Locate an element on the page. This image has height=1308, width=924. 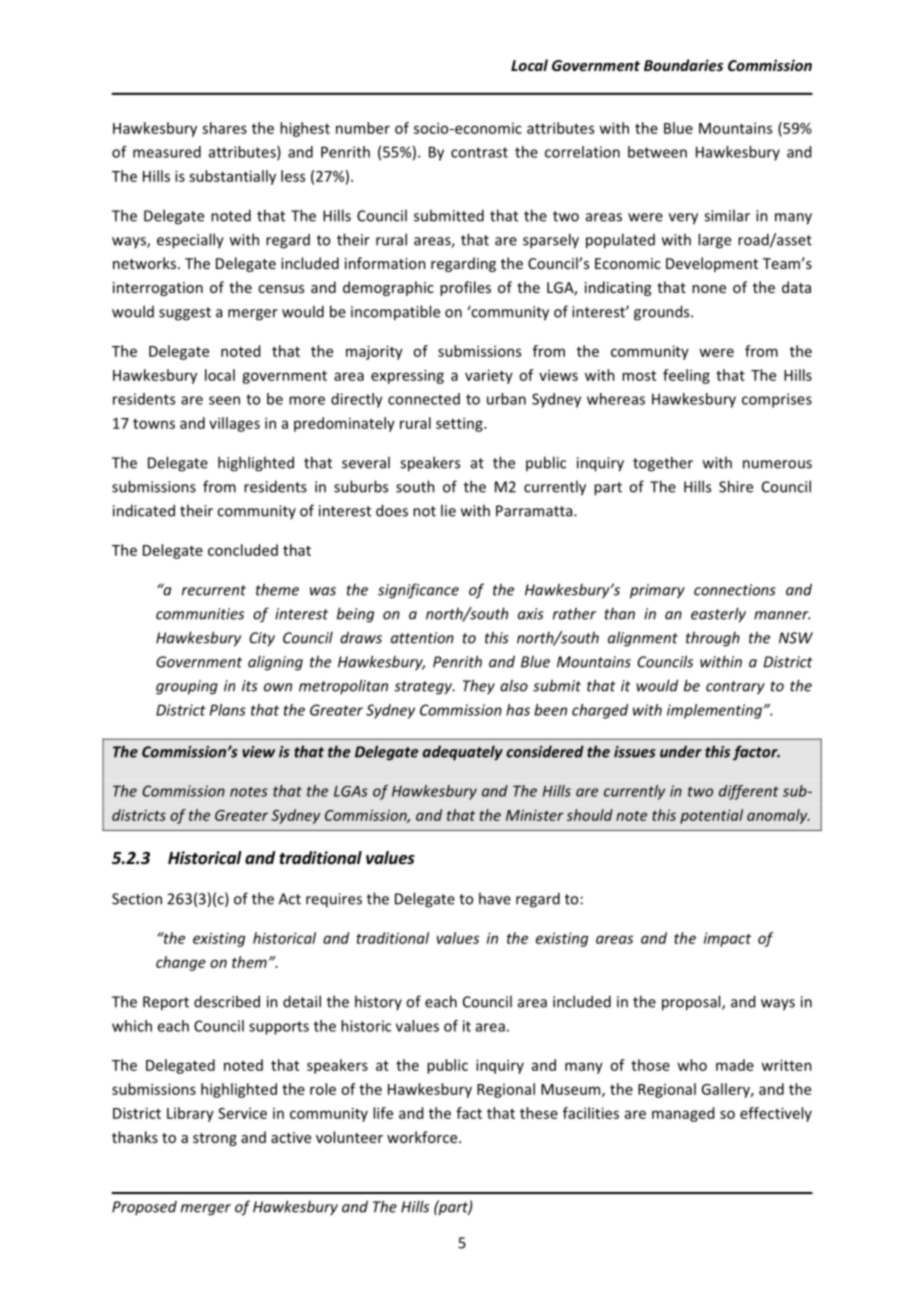
shares is located at coordinates (224, 128).
